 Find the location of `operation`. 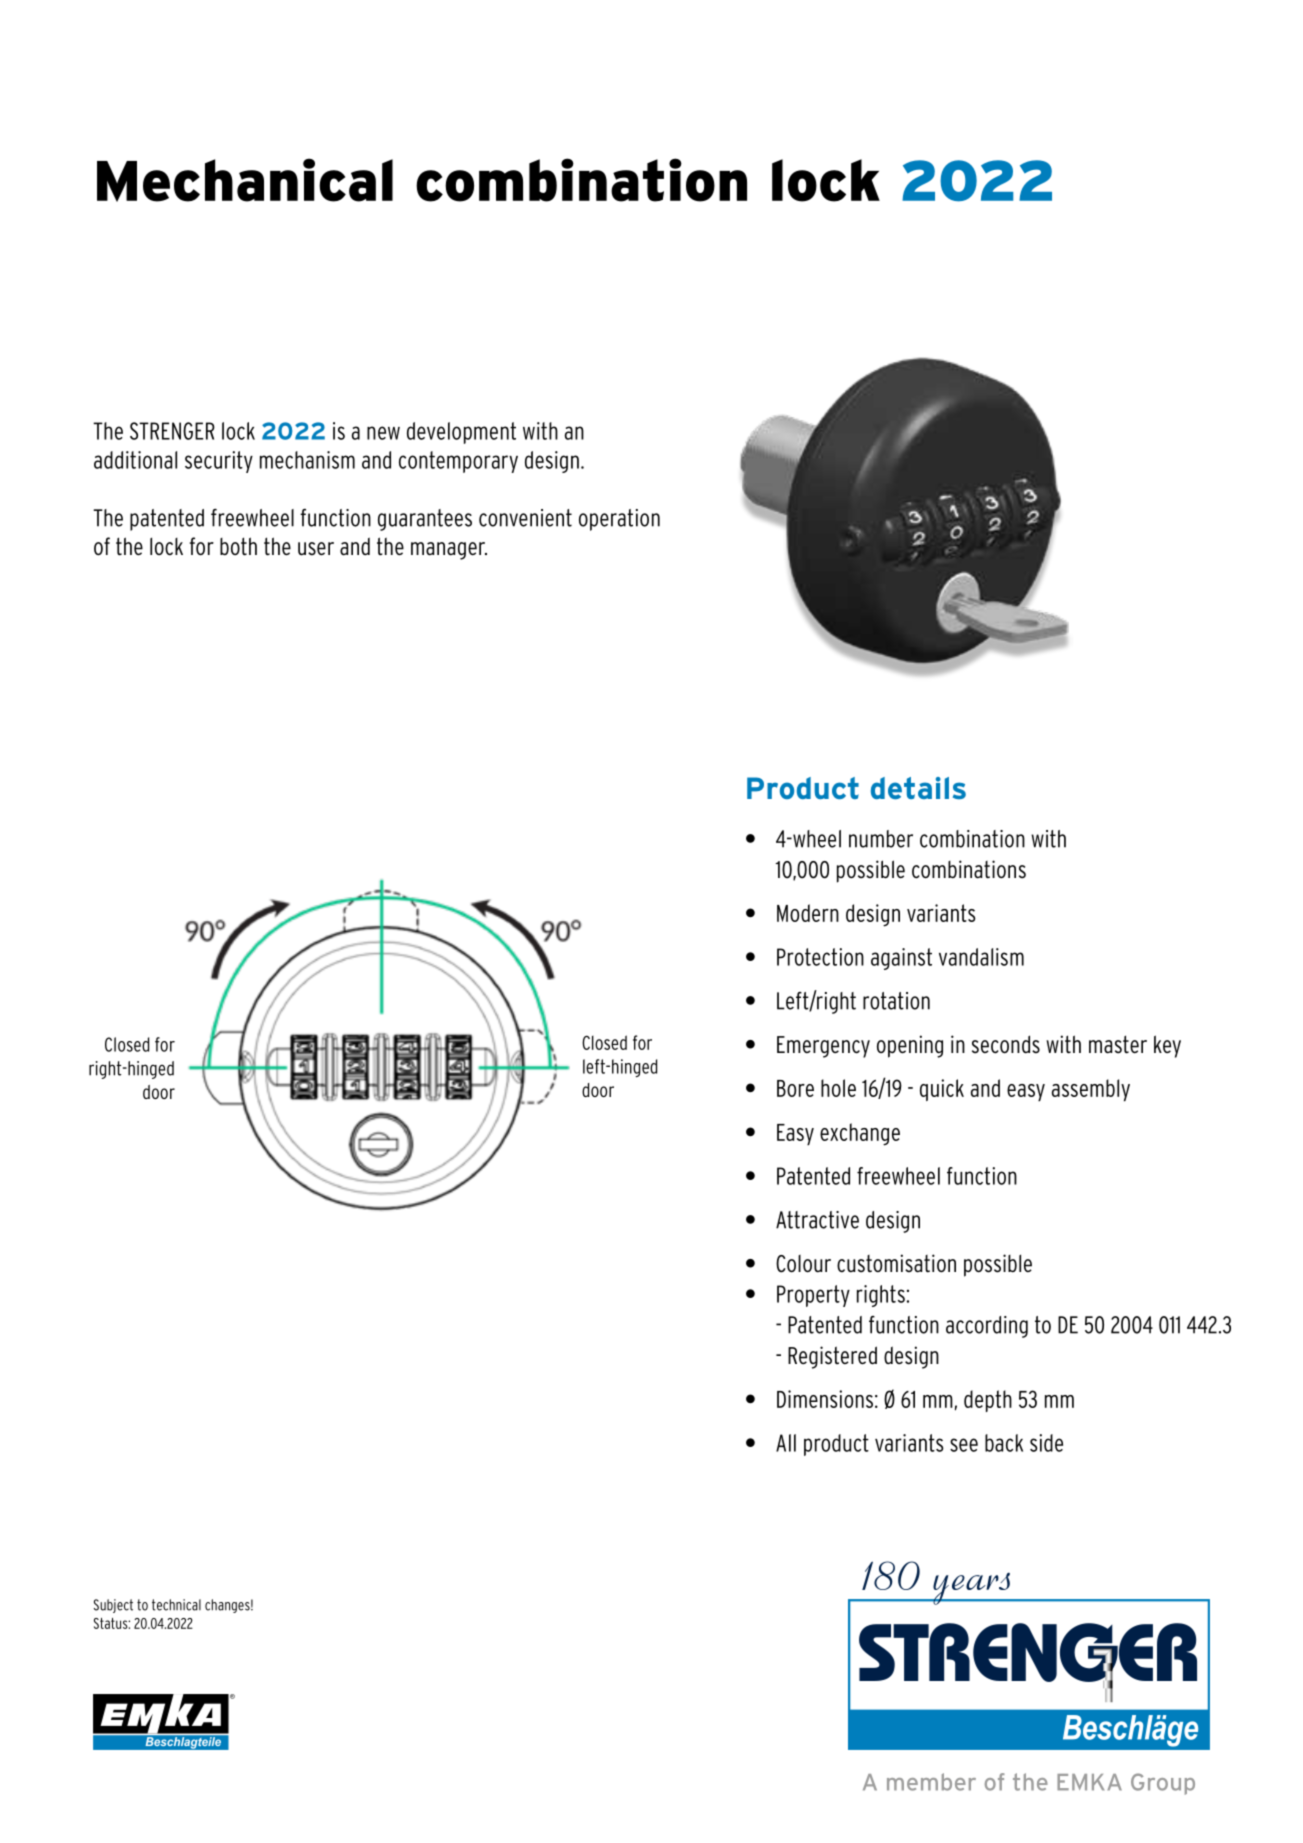

operation is located at coordinates (619, 520).
